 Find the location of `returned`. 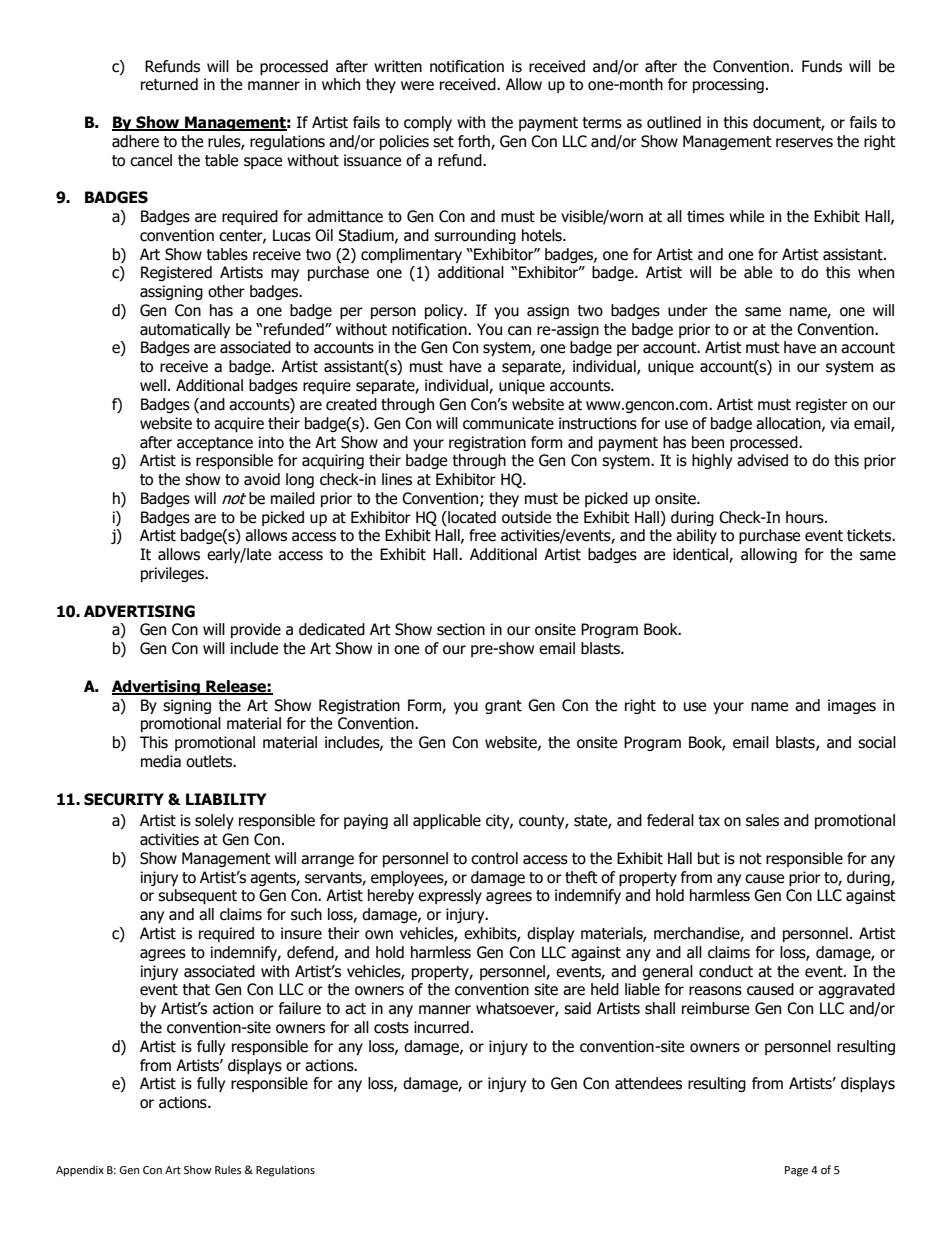

returned is located at coordinates (169, 84).
